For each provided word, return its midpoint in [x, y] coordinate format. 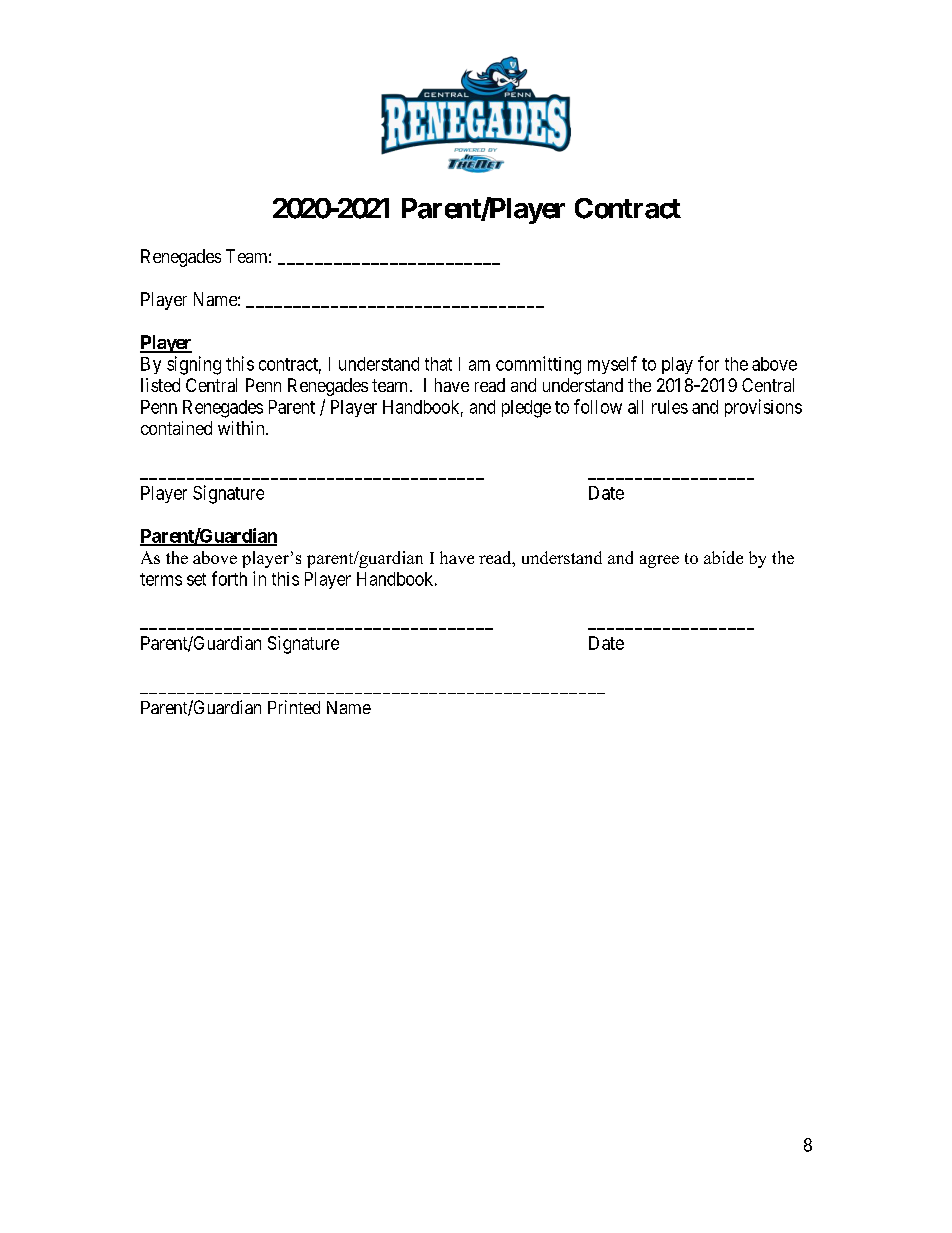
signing [194, 365]
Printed [294, 707]
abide [723, 557]
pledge [526, 409]
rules [670, 407]
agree [659, 561]
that [438, 364]
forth [229, 578]
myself [612, 365]
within [242, 428]
